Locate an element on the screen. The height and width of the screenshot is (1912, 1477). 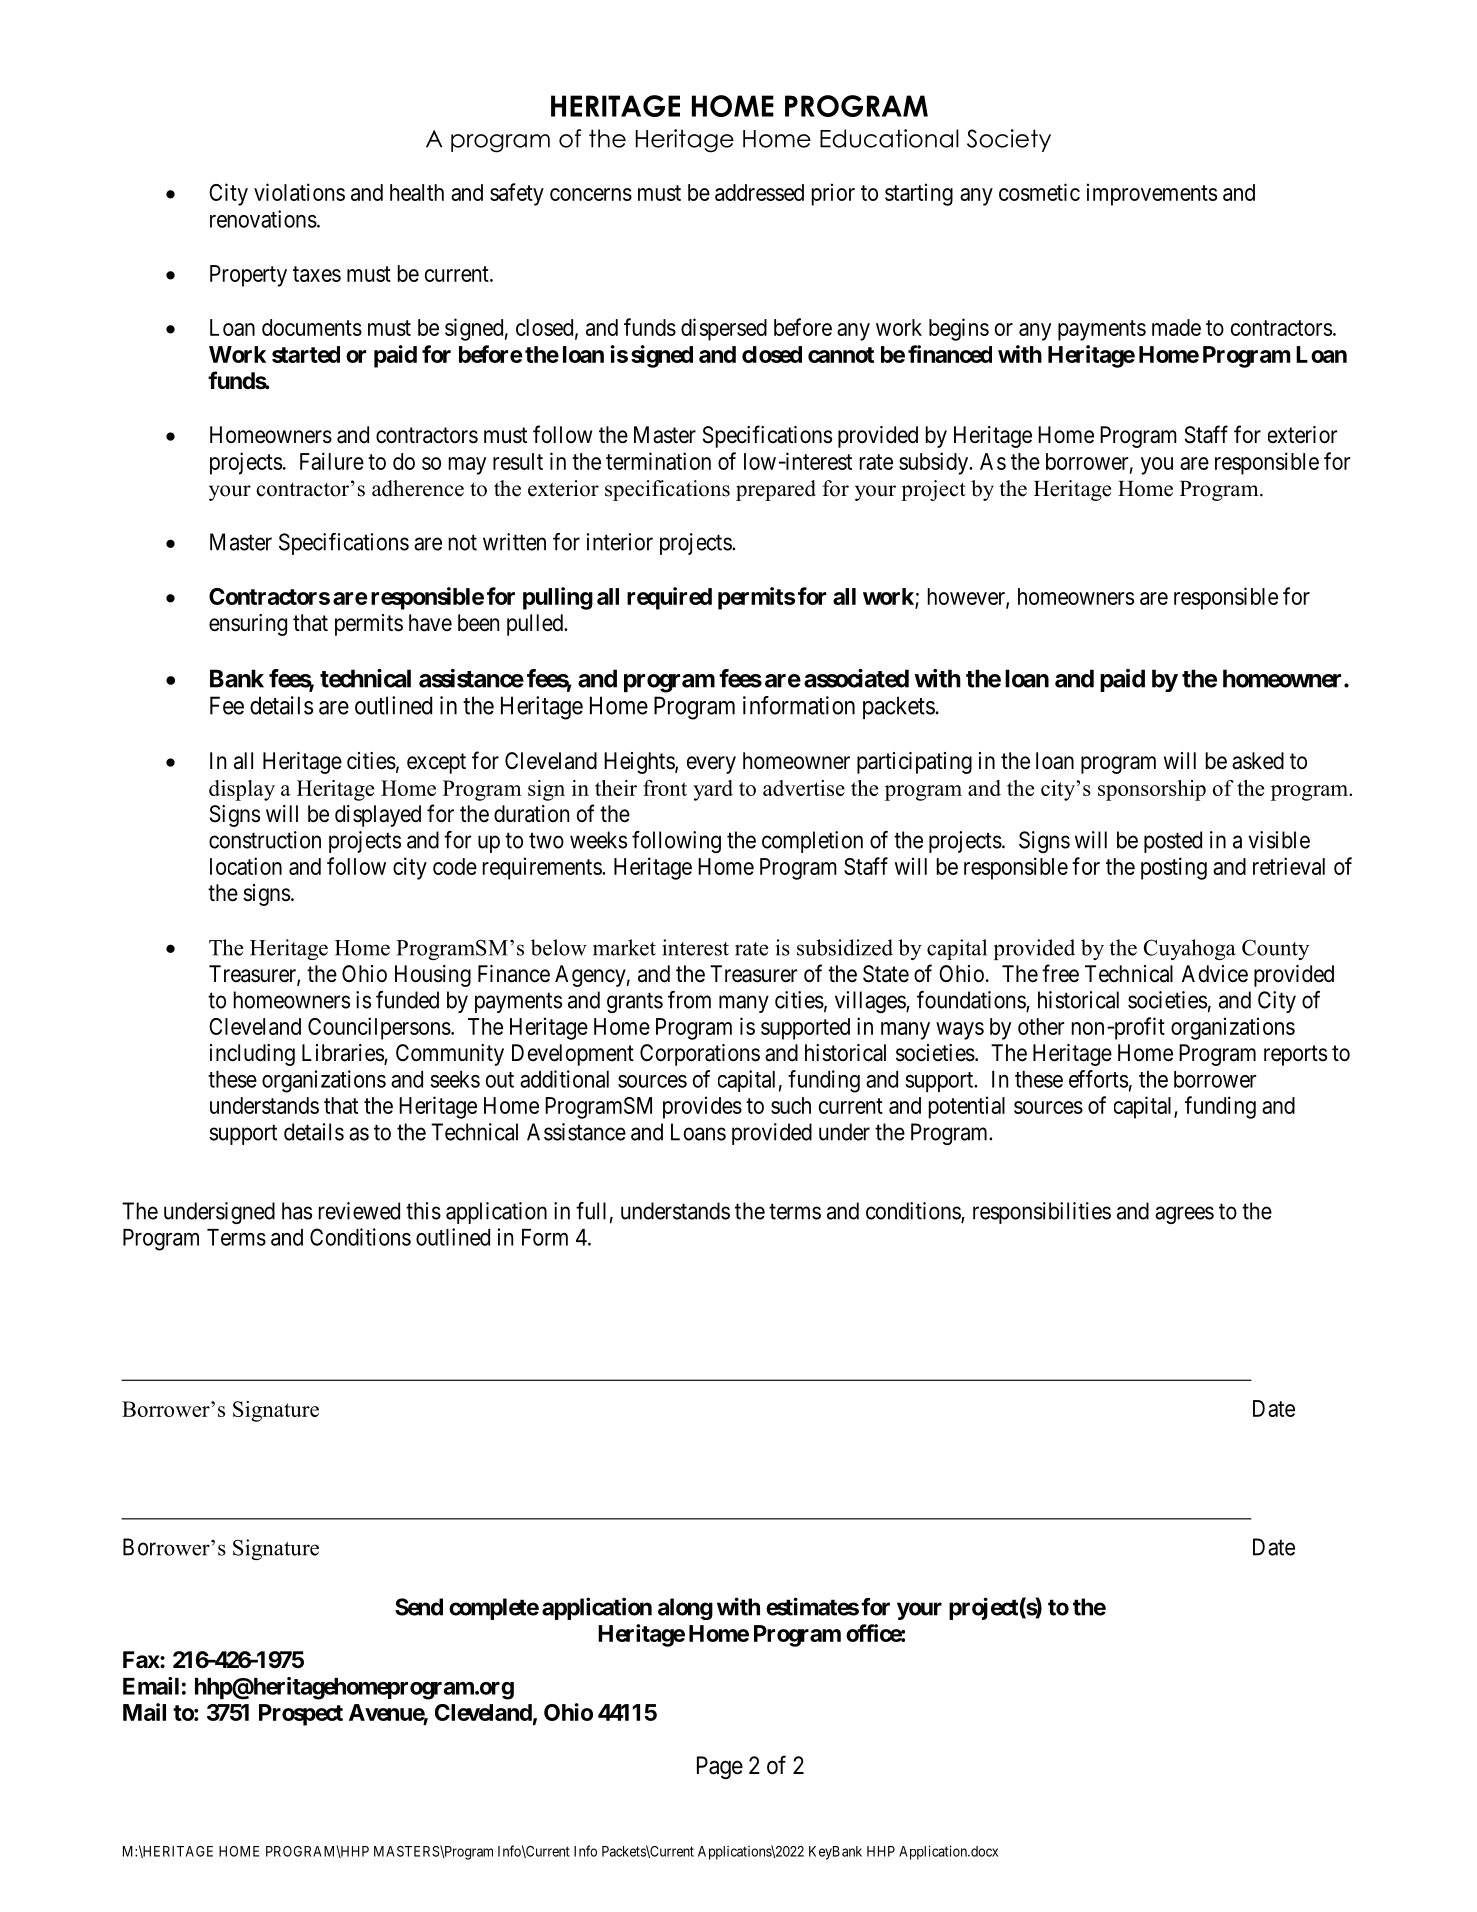
Page is located at coordinates (720, 1767).
